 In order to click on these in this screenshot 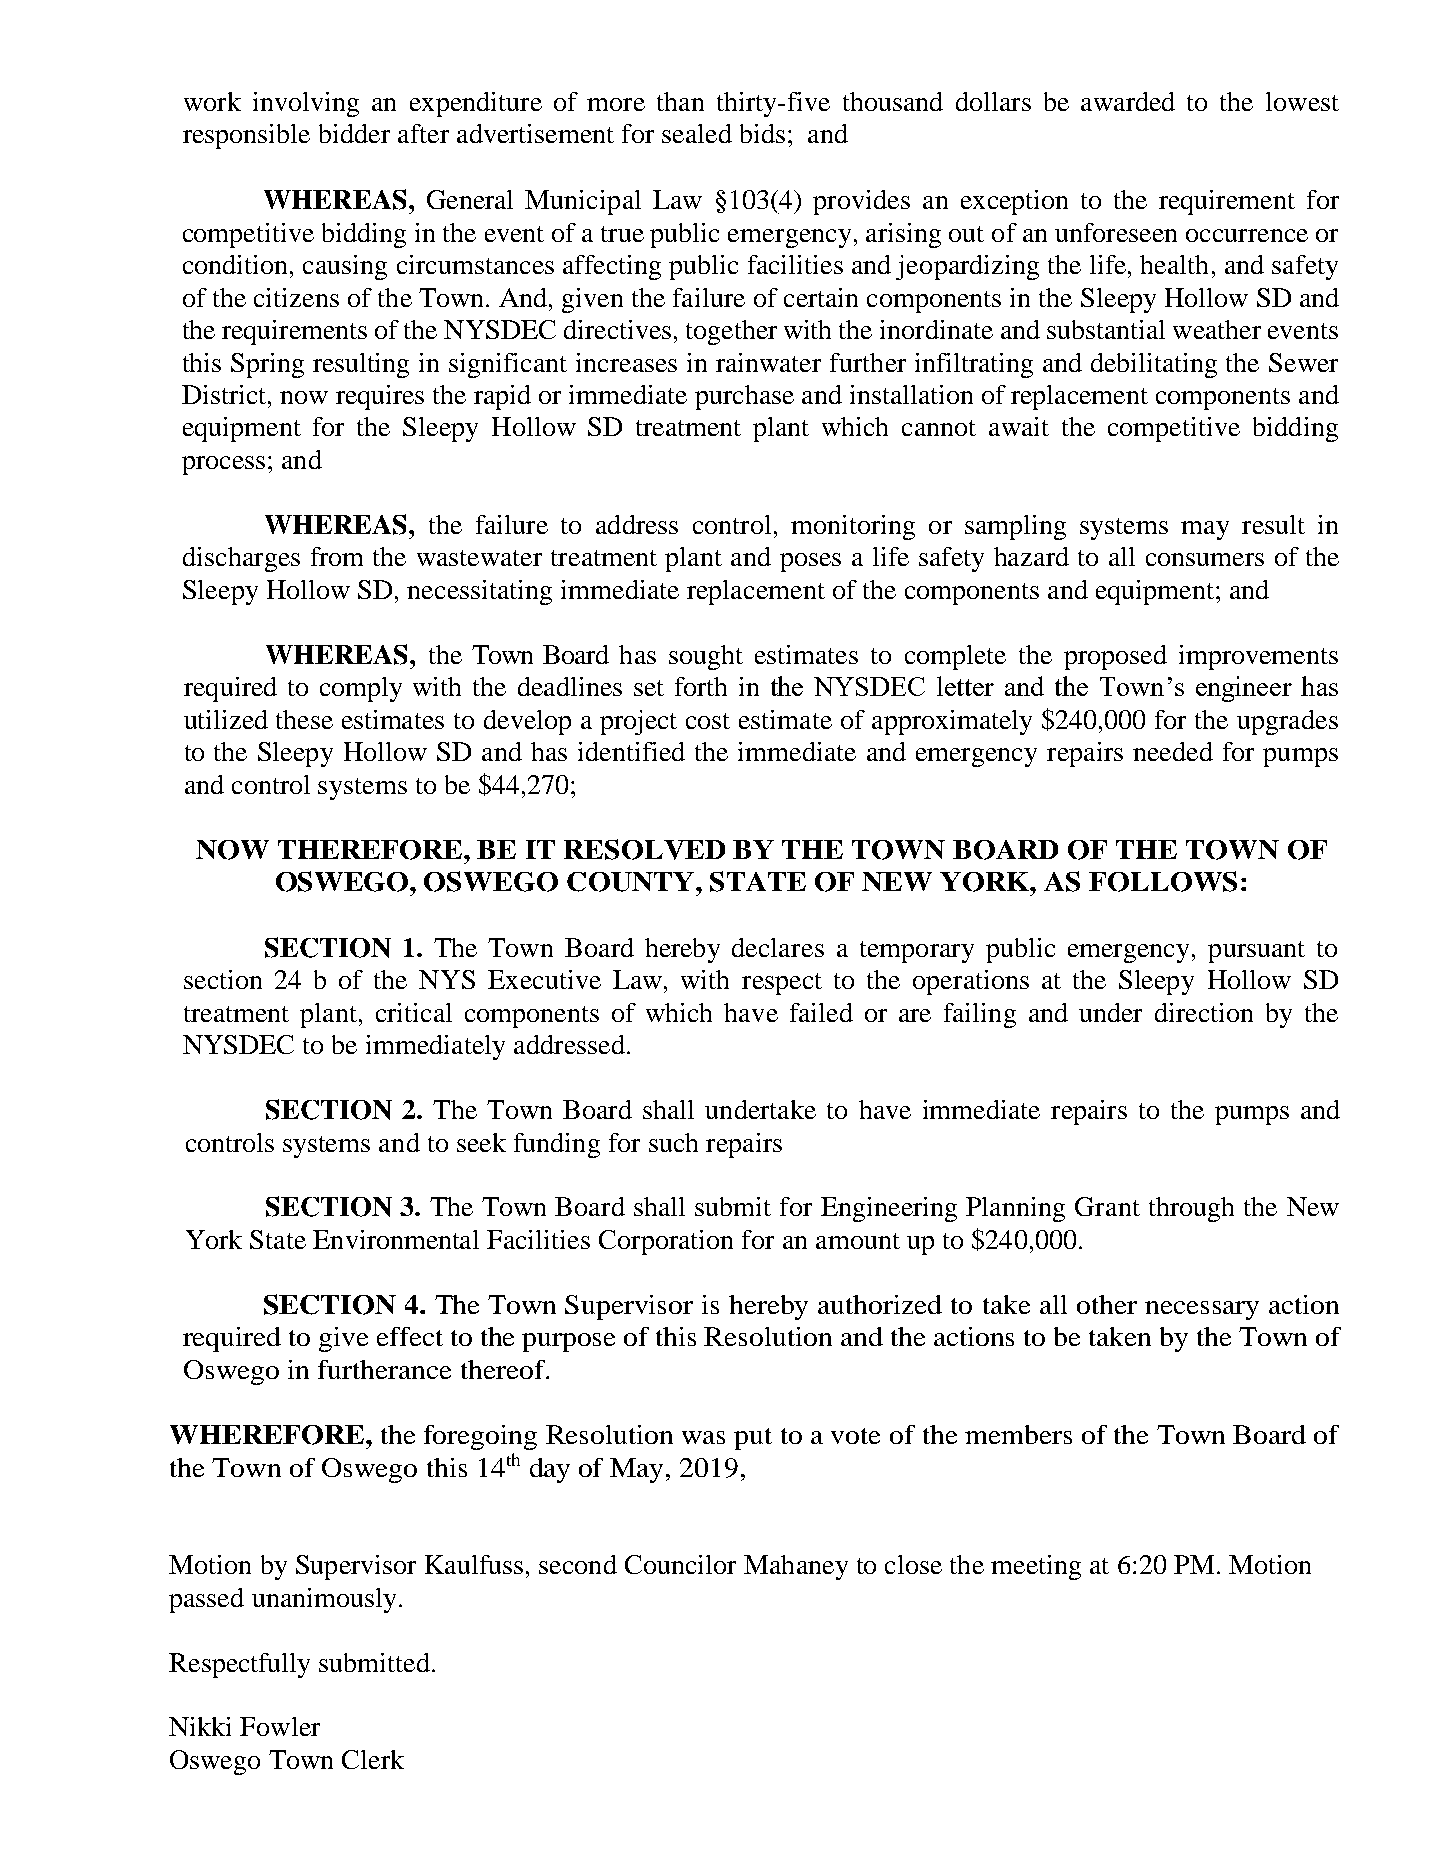, I will do `click(304, 719)`.
